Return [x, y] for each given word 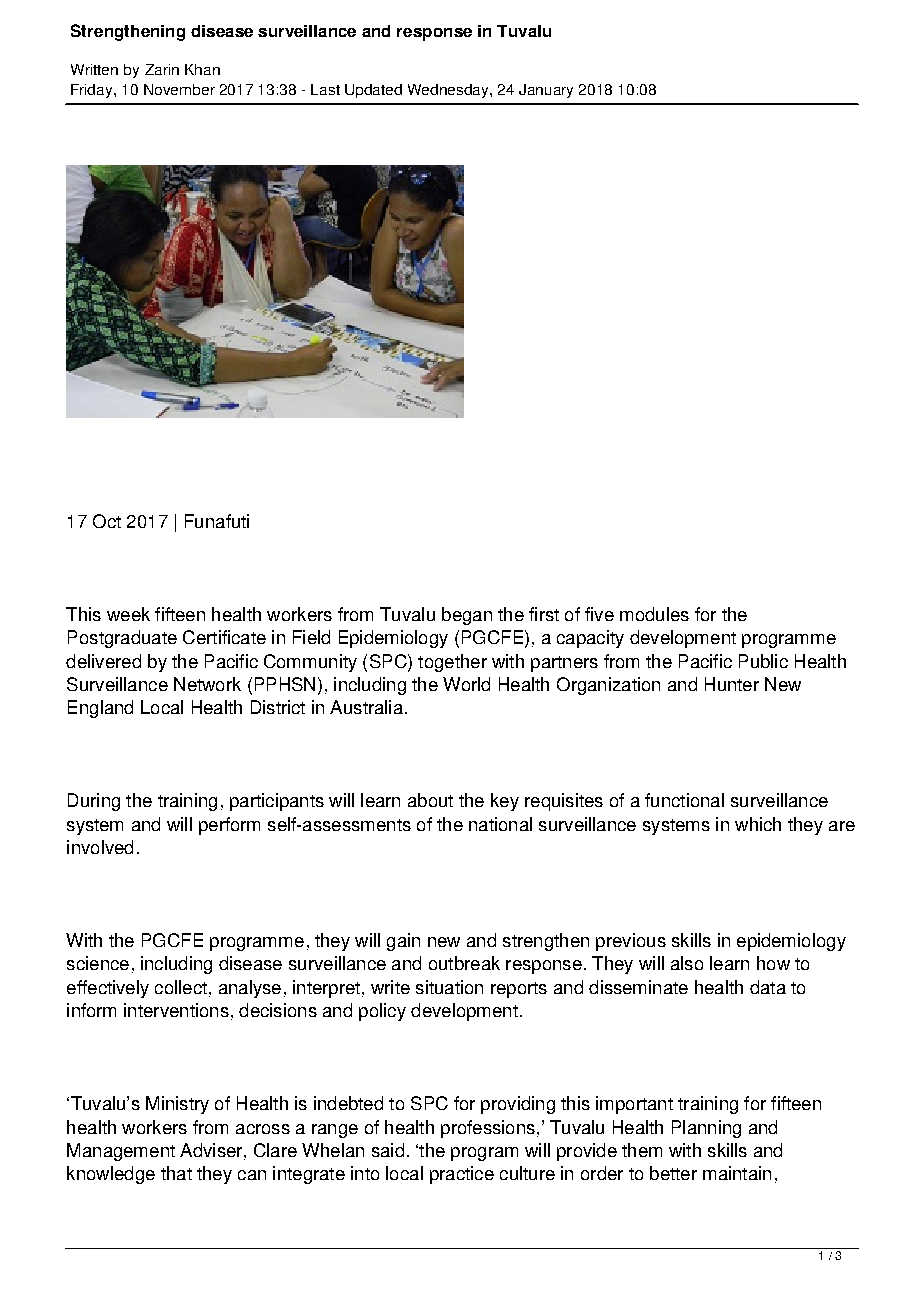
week [128, 614]
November [179, 89]
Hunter [732, 684]
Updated [373, 91]
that [176, 1173]
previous [631, 942]
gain [403, 942]
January [546, 91]
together [452, 663]
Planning [706, 1129]
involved [100, 847]
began [467, 616]
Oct [107, 521]
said [388, 1150]
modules [654, 614]
